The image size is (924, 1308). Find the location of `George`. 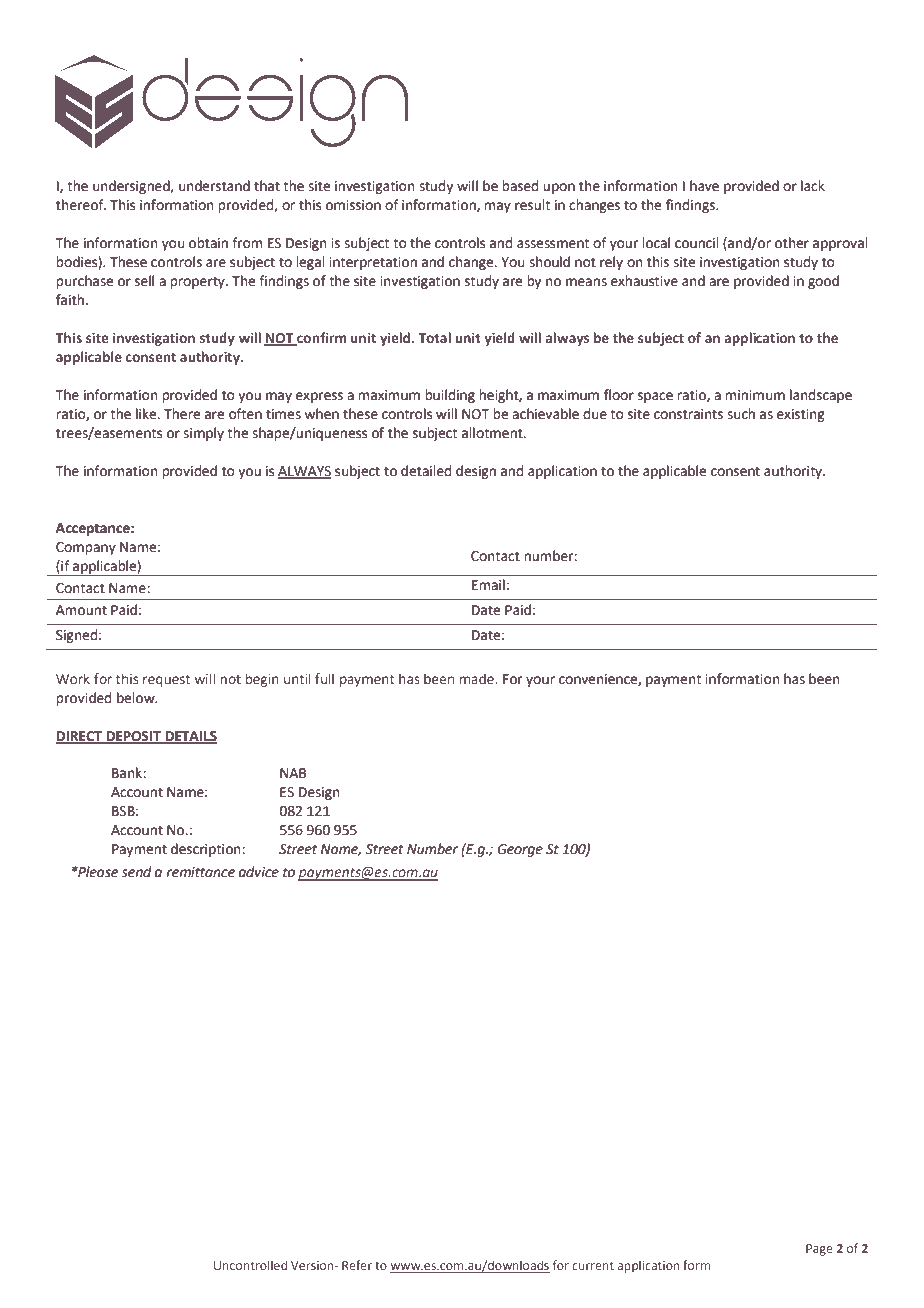

George is located at coordinates (520, 850).
